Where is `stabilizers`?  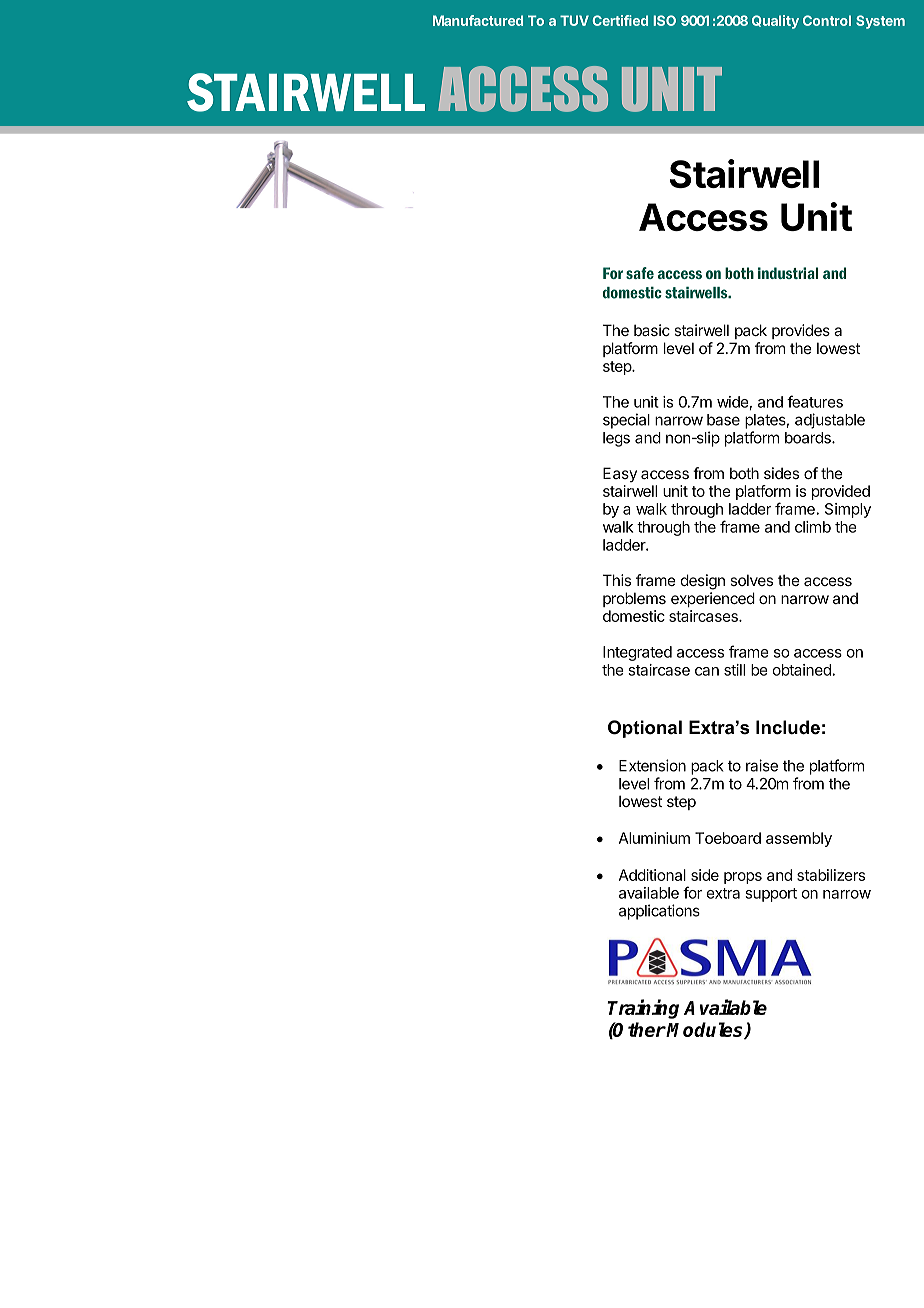
stabilizers is located at coordinates (831, 875).
